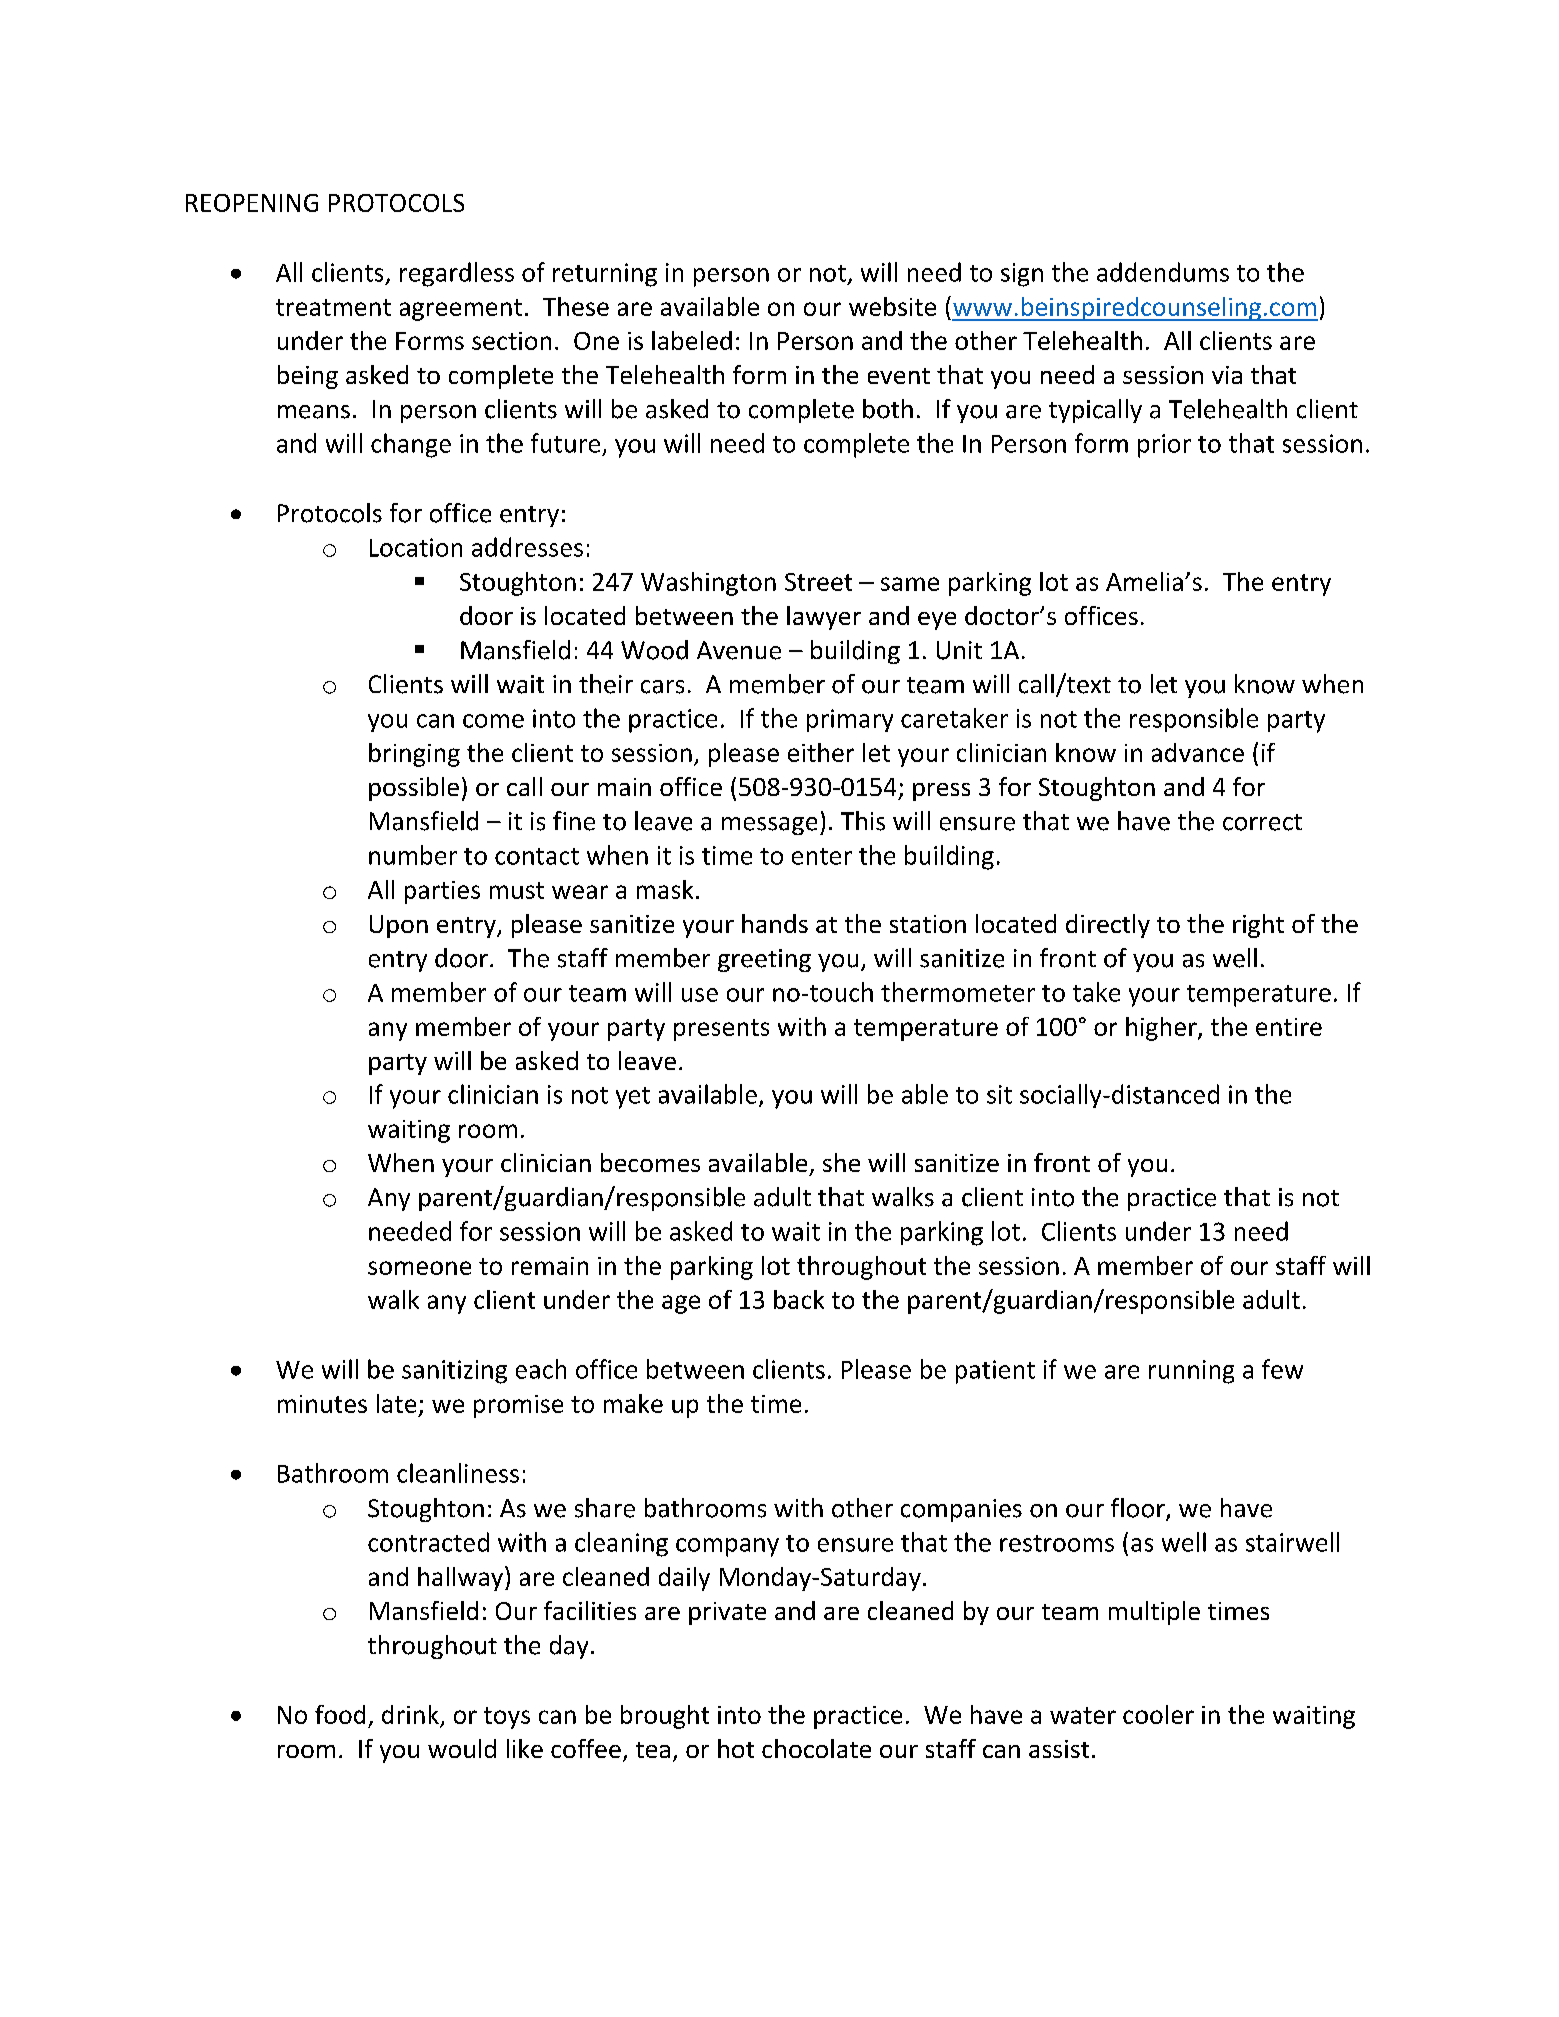 Image resolution: width=1559 pixels, height=2017 pixels. What do you see at coordinates (411, 1716) in the screenshot?
I see `drink` at bounding box center [411, 1716].
